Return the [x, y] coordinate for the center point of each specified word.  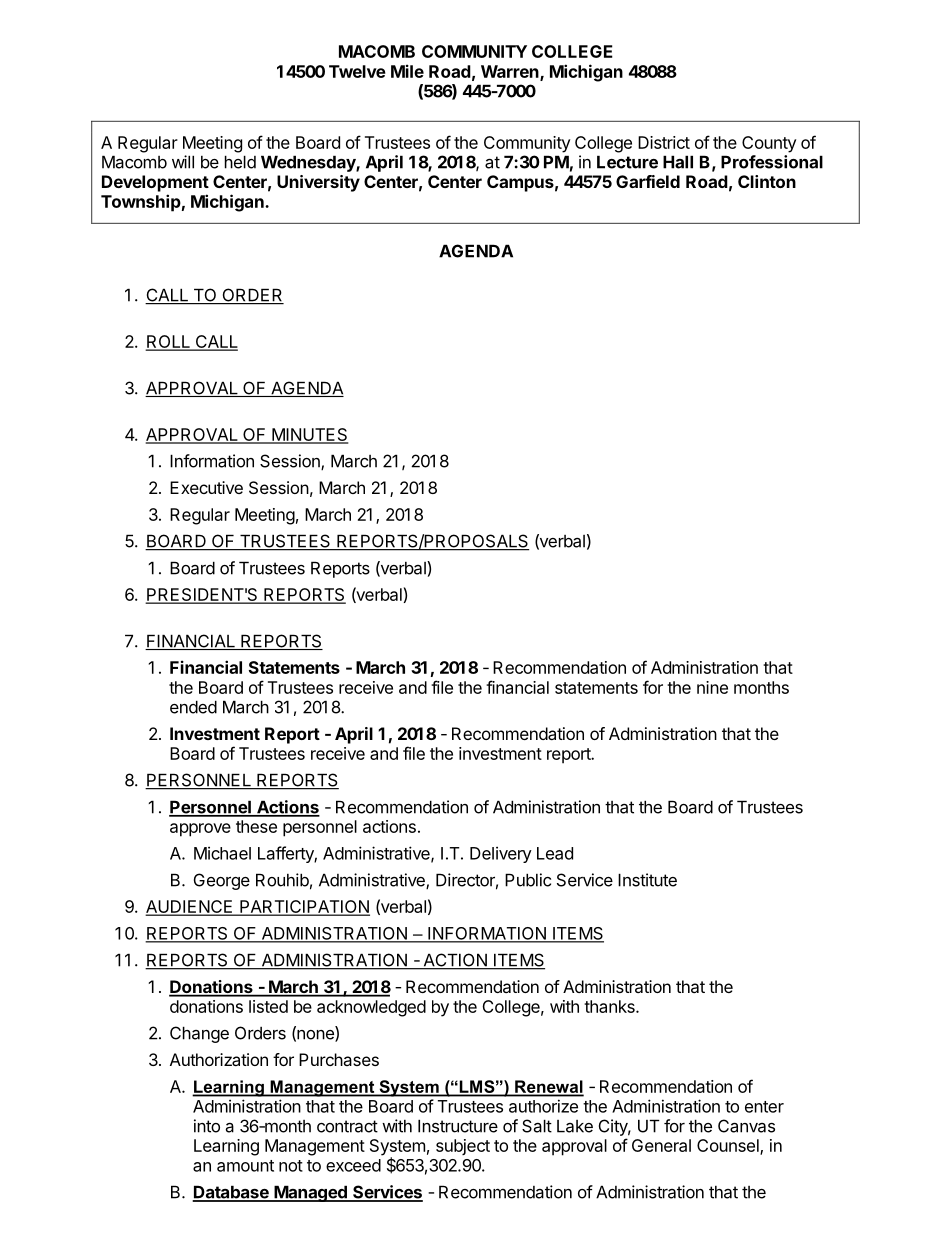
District [664, 142]
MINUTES [309, 435]
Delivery [501, 854]
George [222, 881]
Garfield [648, 181]
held [240, 162]
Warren [511, 72]
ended [193, 707]
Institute [647, 880]
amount [245, 1166]
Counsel [729, 1147]
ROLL [168, 343]
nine [712, 687]
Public [528, 880]
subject [463, 1147]
